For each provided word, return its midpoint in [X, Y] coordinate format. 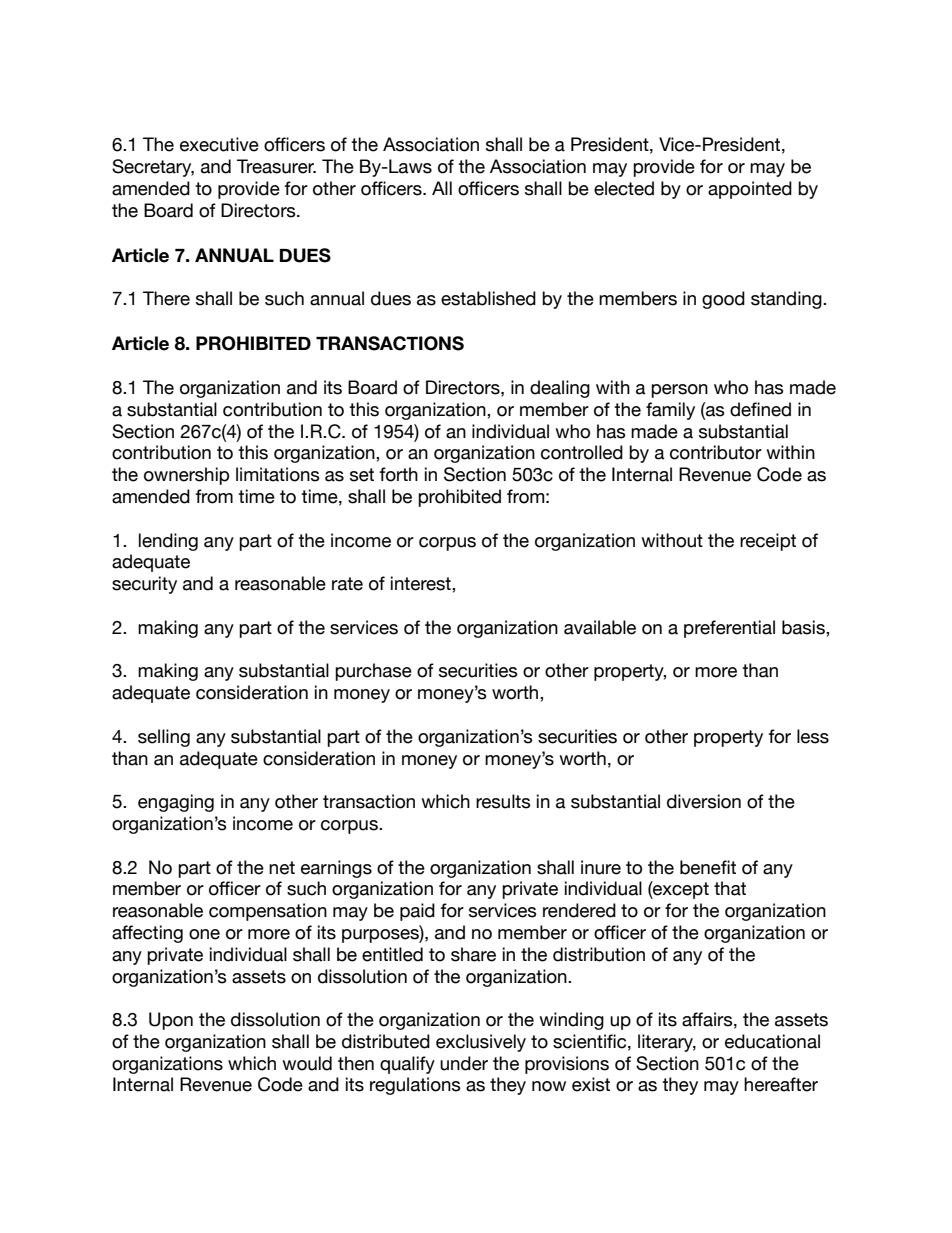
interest [422, 583]
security [144, 585]
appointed [750, 190]
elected [624, 188]
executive [219, 144]
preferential [729, 629]
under [464, 1063]
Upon [171, 1021]
